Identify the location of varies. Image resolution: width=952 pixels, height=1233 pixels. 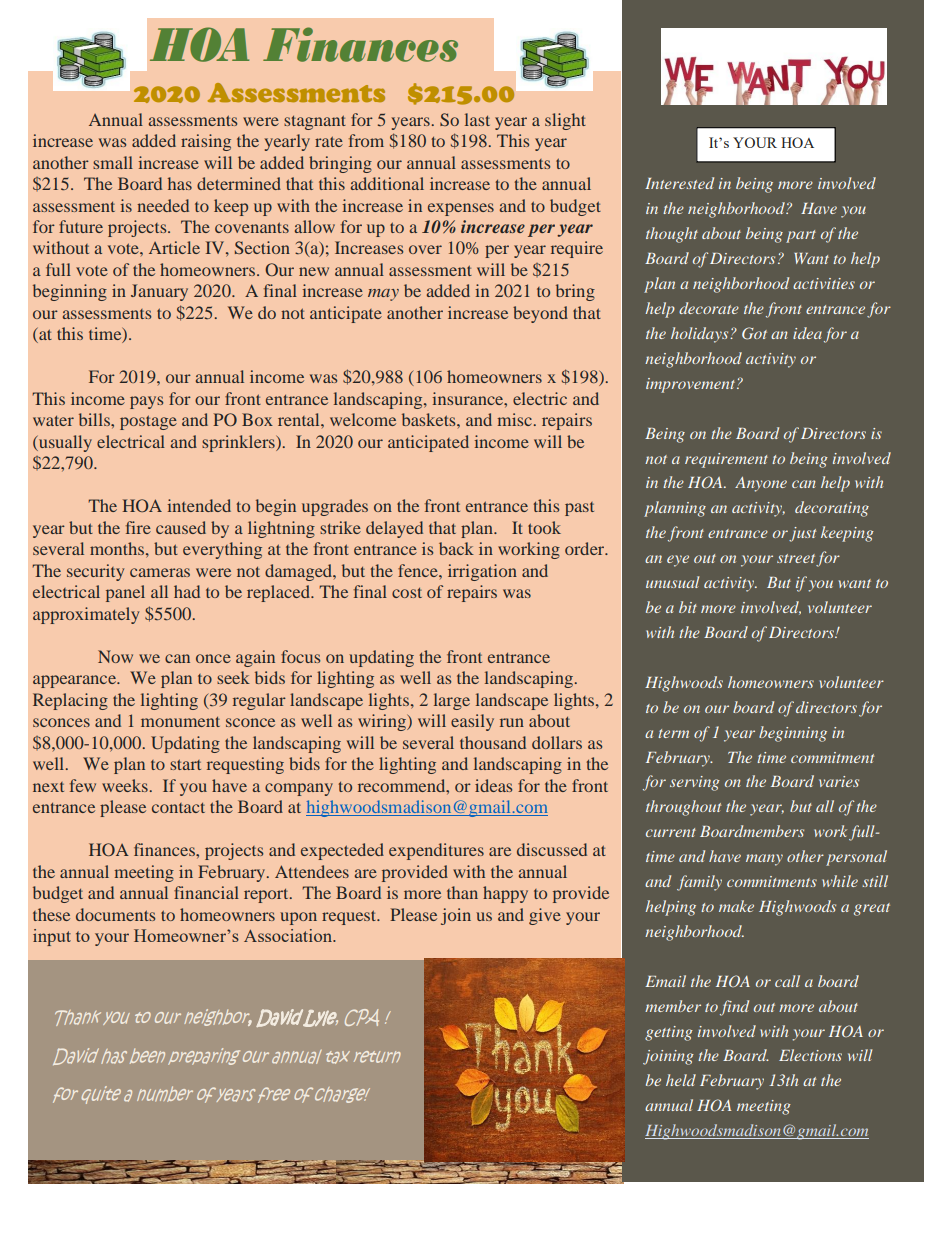
(839, 781).
